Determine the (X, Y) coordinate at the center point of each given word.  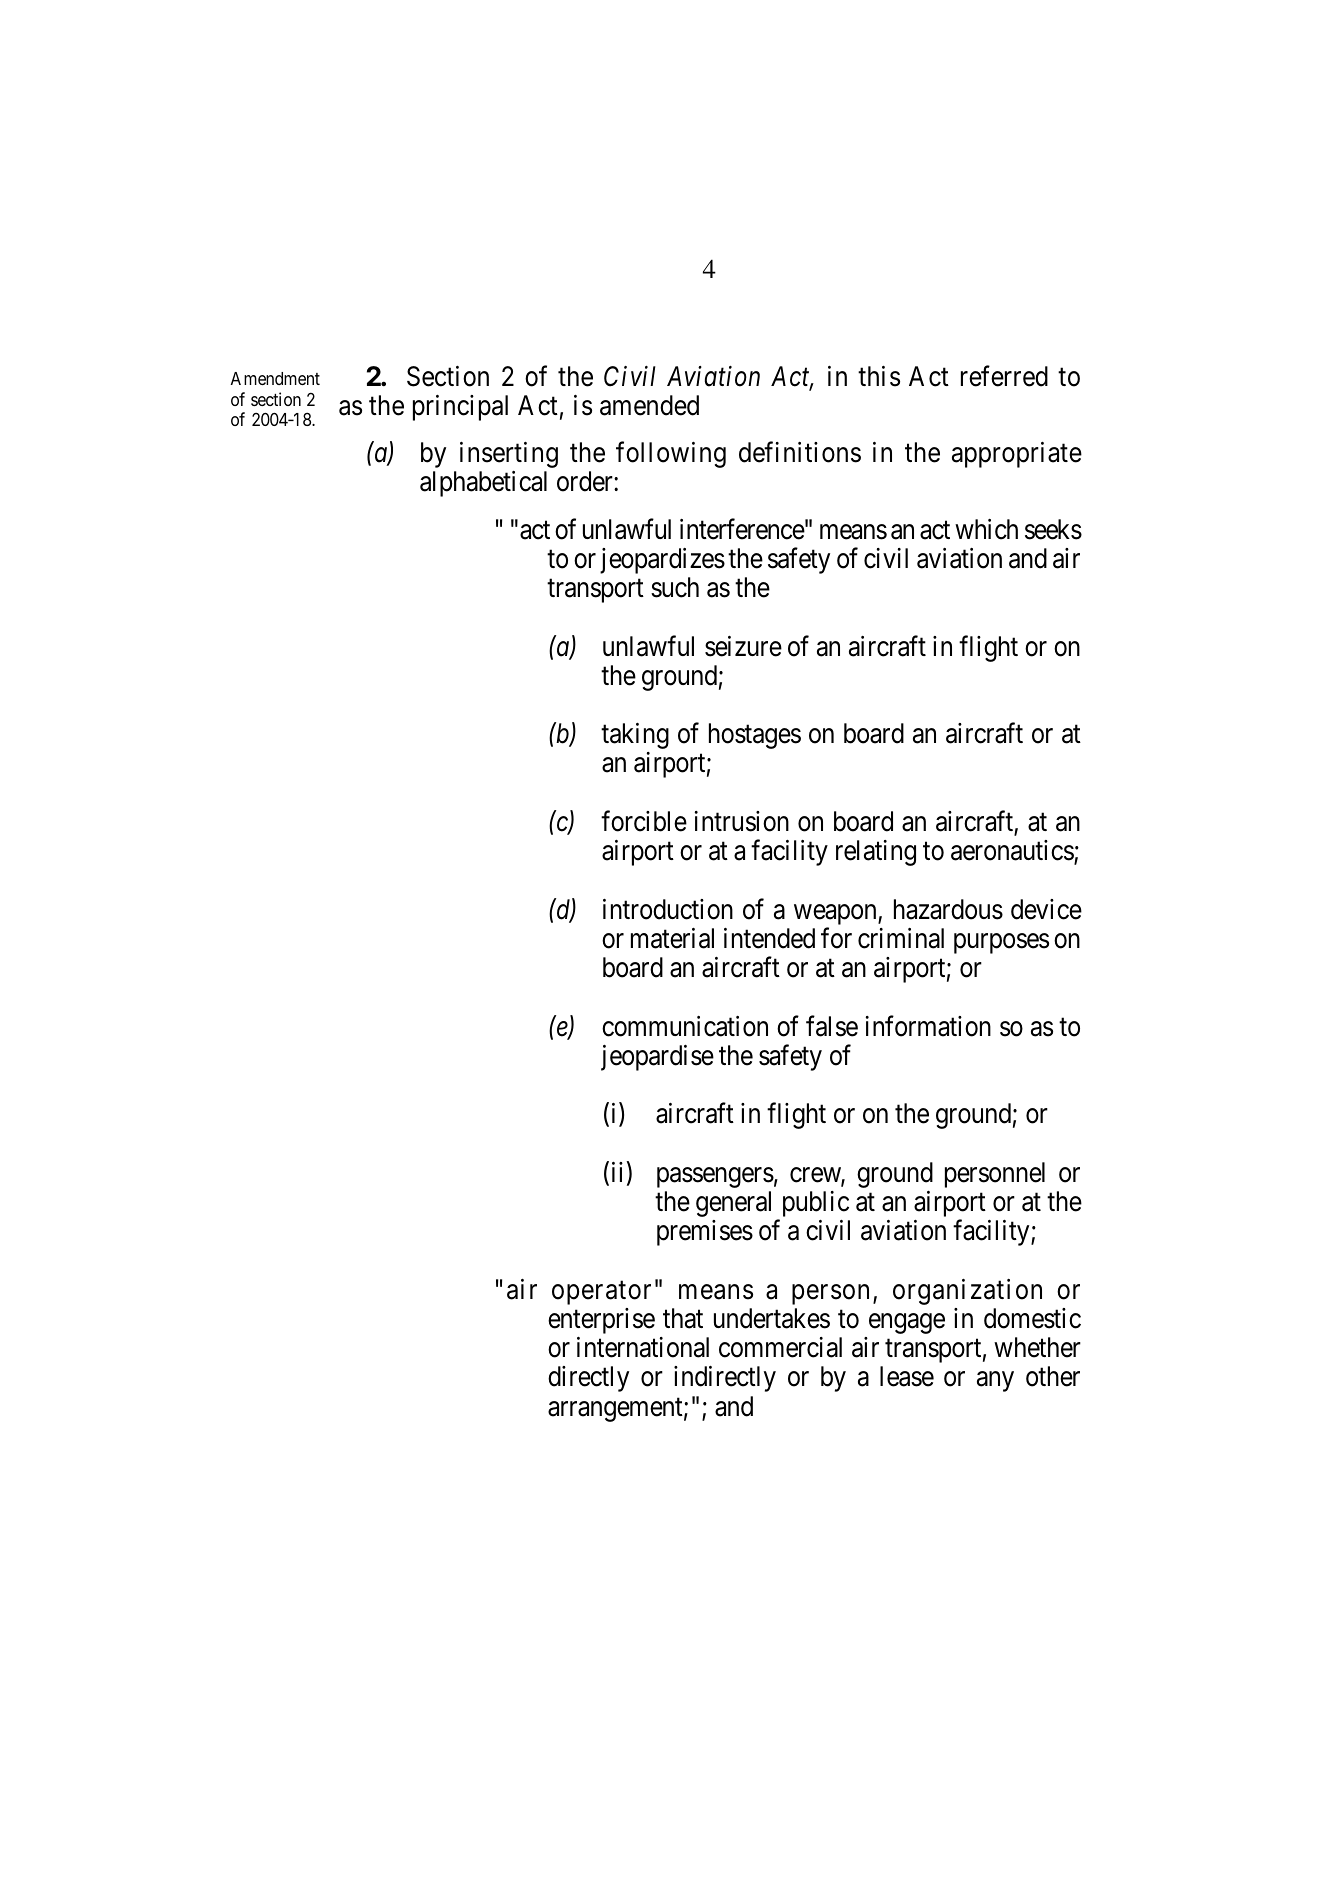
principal (460, 408)
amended (649, 405)
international (643, 1347)
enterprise (601, 1321)
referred (1004, 376)
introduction (668, 909)
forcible (644, 821)
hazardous (948, 909)
